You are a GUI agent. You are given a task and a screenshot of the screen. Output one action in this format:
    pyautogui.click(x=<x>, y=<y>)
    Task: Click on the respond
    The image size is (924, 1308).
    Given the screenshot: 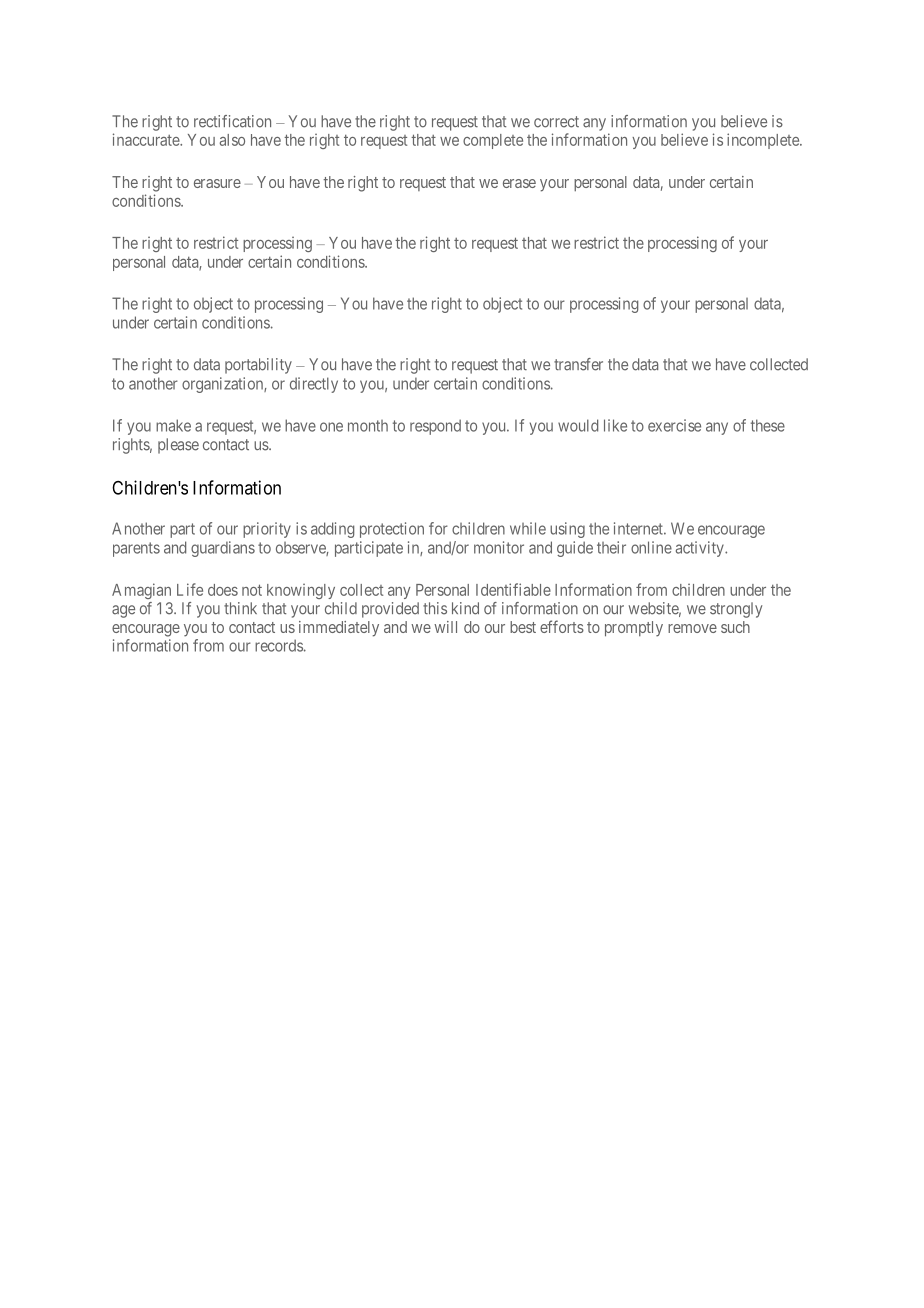 What is the action you would take?
    pyautogui.click(x=435, y=427)
